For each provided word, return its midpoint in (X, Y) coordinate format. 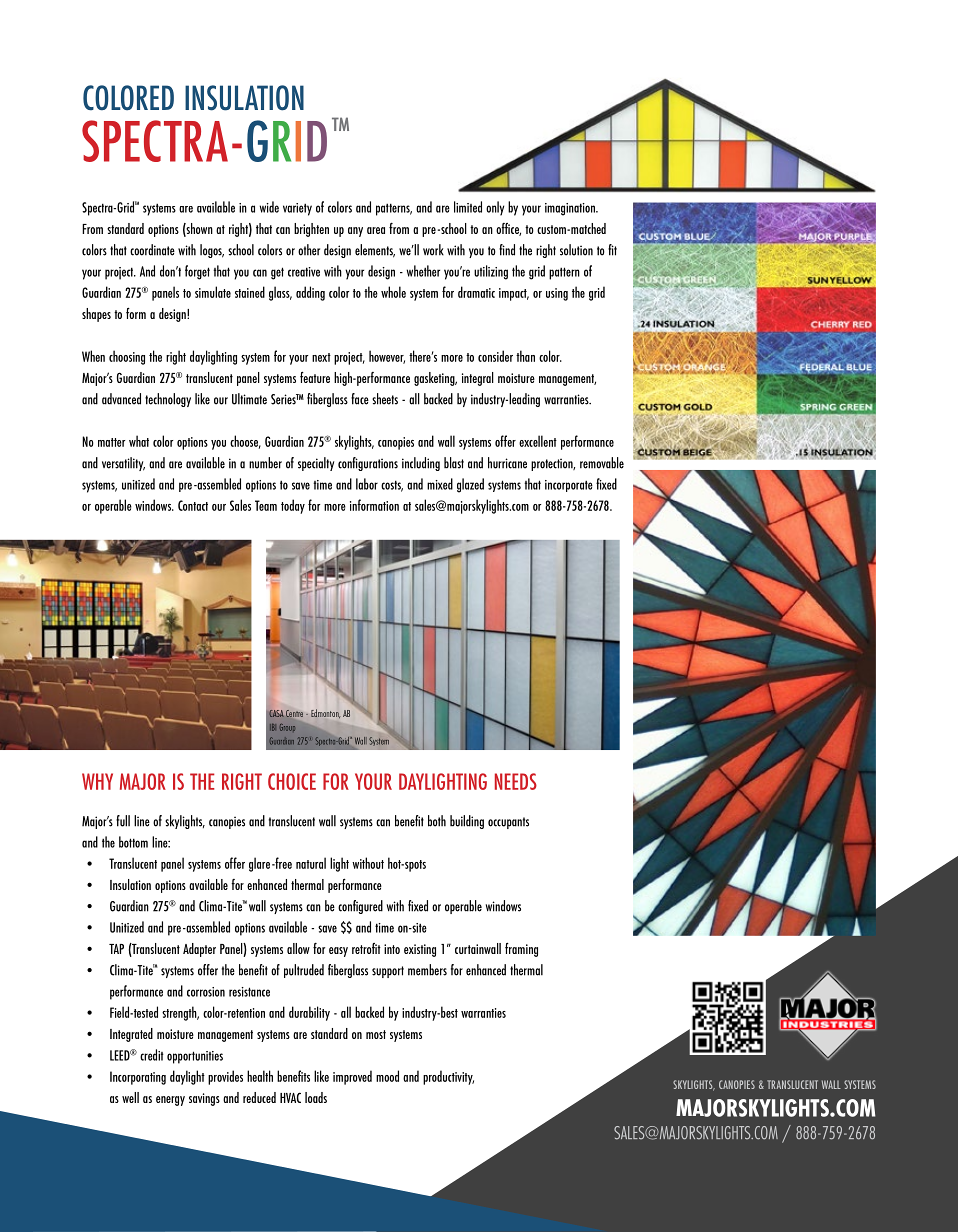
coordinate (152, 250)
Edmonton (325, 713)
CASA (276, 713)
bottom (133, 842)
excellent (538, 441)
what (139, 441)
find (507, 250)
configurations (368, 464)
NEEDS (516, 781)
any (355, 232)
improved (352, 1077)
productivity (448, 1077)
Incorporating (138, 1078)
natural (311, 863)
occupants (508, 823)
